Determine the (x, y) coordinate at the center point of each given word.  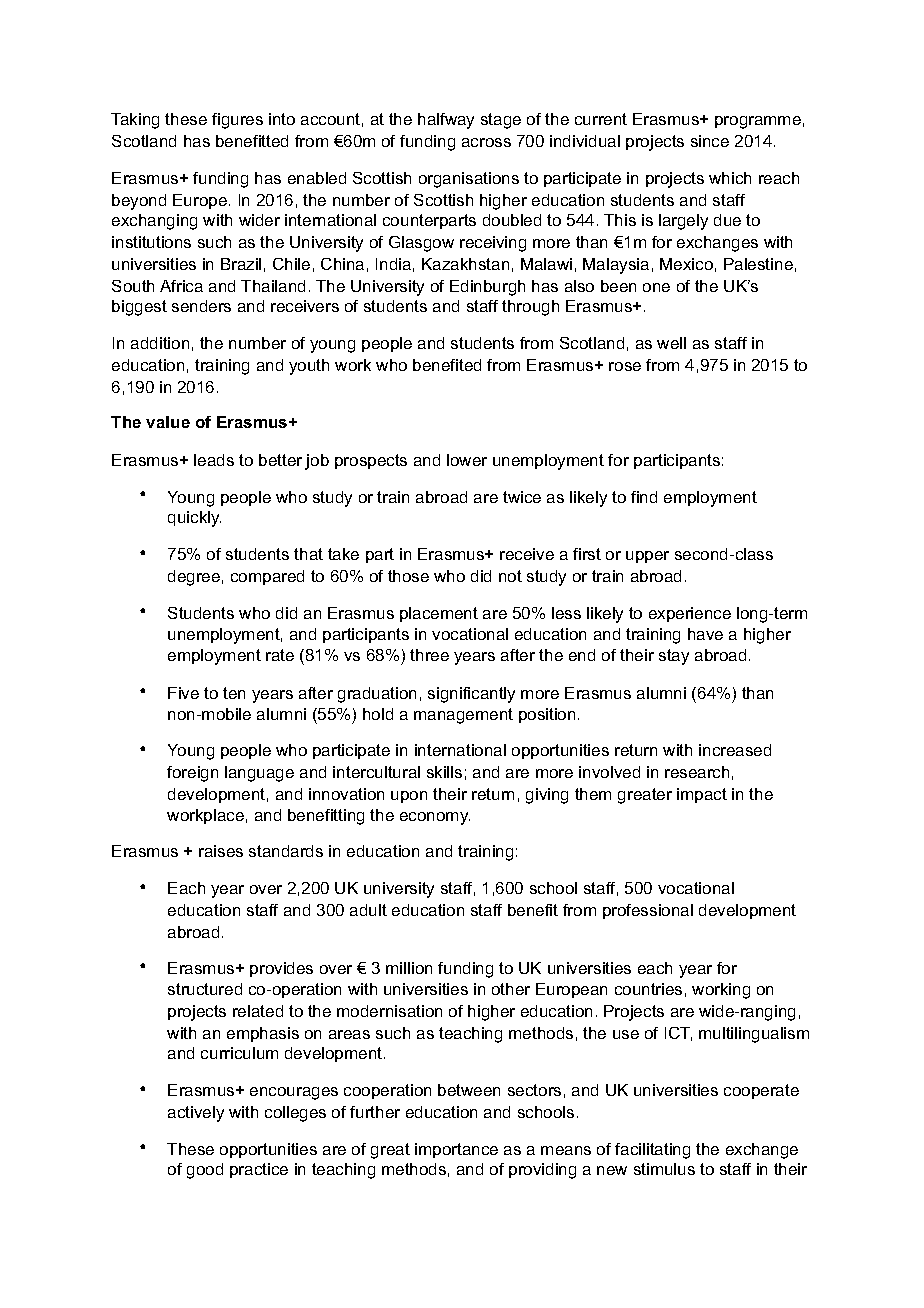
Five (183, 693)
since (710, 141)
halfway (446, 121)
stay (674, 657)
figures (237, 121)
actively (196, 1114)
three (429, 655)
